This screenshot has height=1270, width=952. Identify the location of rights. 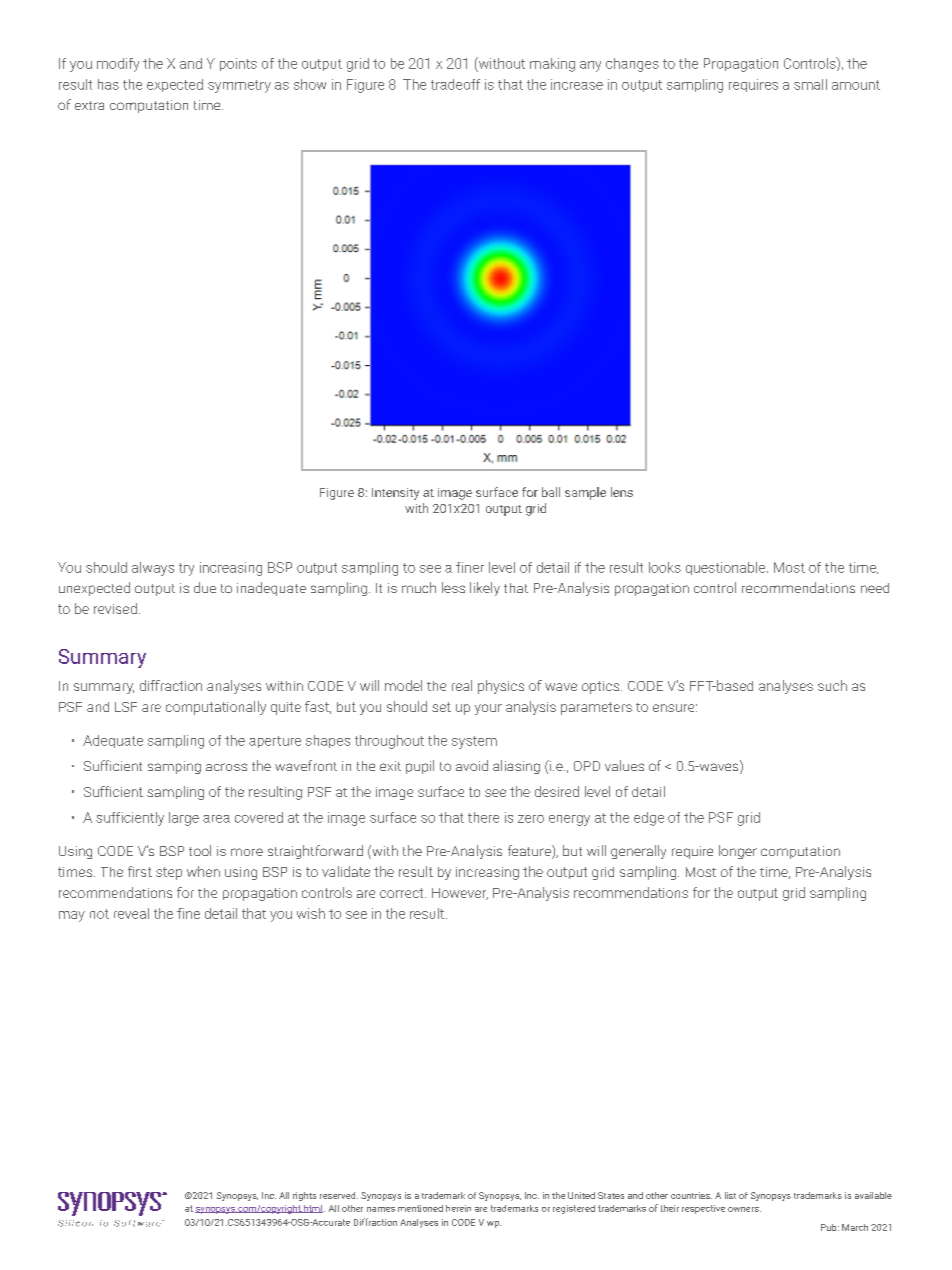
(304, 1196).
